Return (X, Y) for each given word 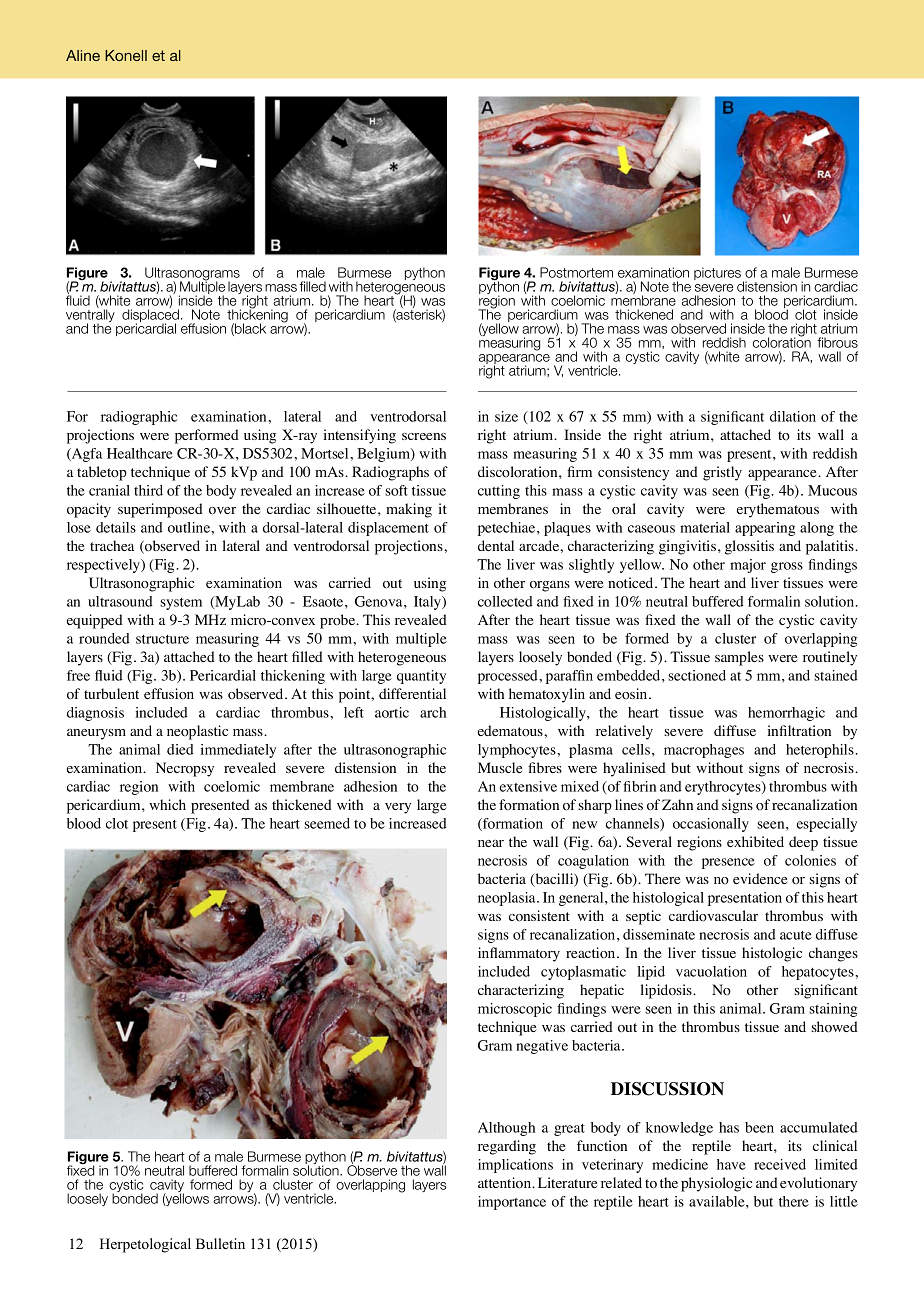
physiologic (716, 1184)
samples (739, 658)
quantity (421, 677)
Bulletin (220, 1243)
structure (162, 639)
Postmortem (576, 272)
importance (512, 1203)
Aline (83, 55)
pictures (717, 273)
